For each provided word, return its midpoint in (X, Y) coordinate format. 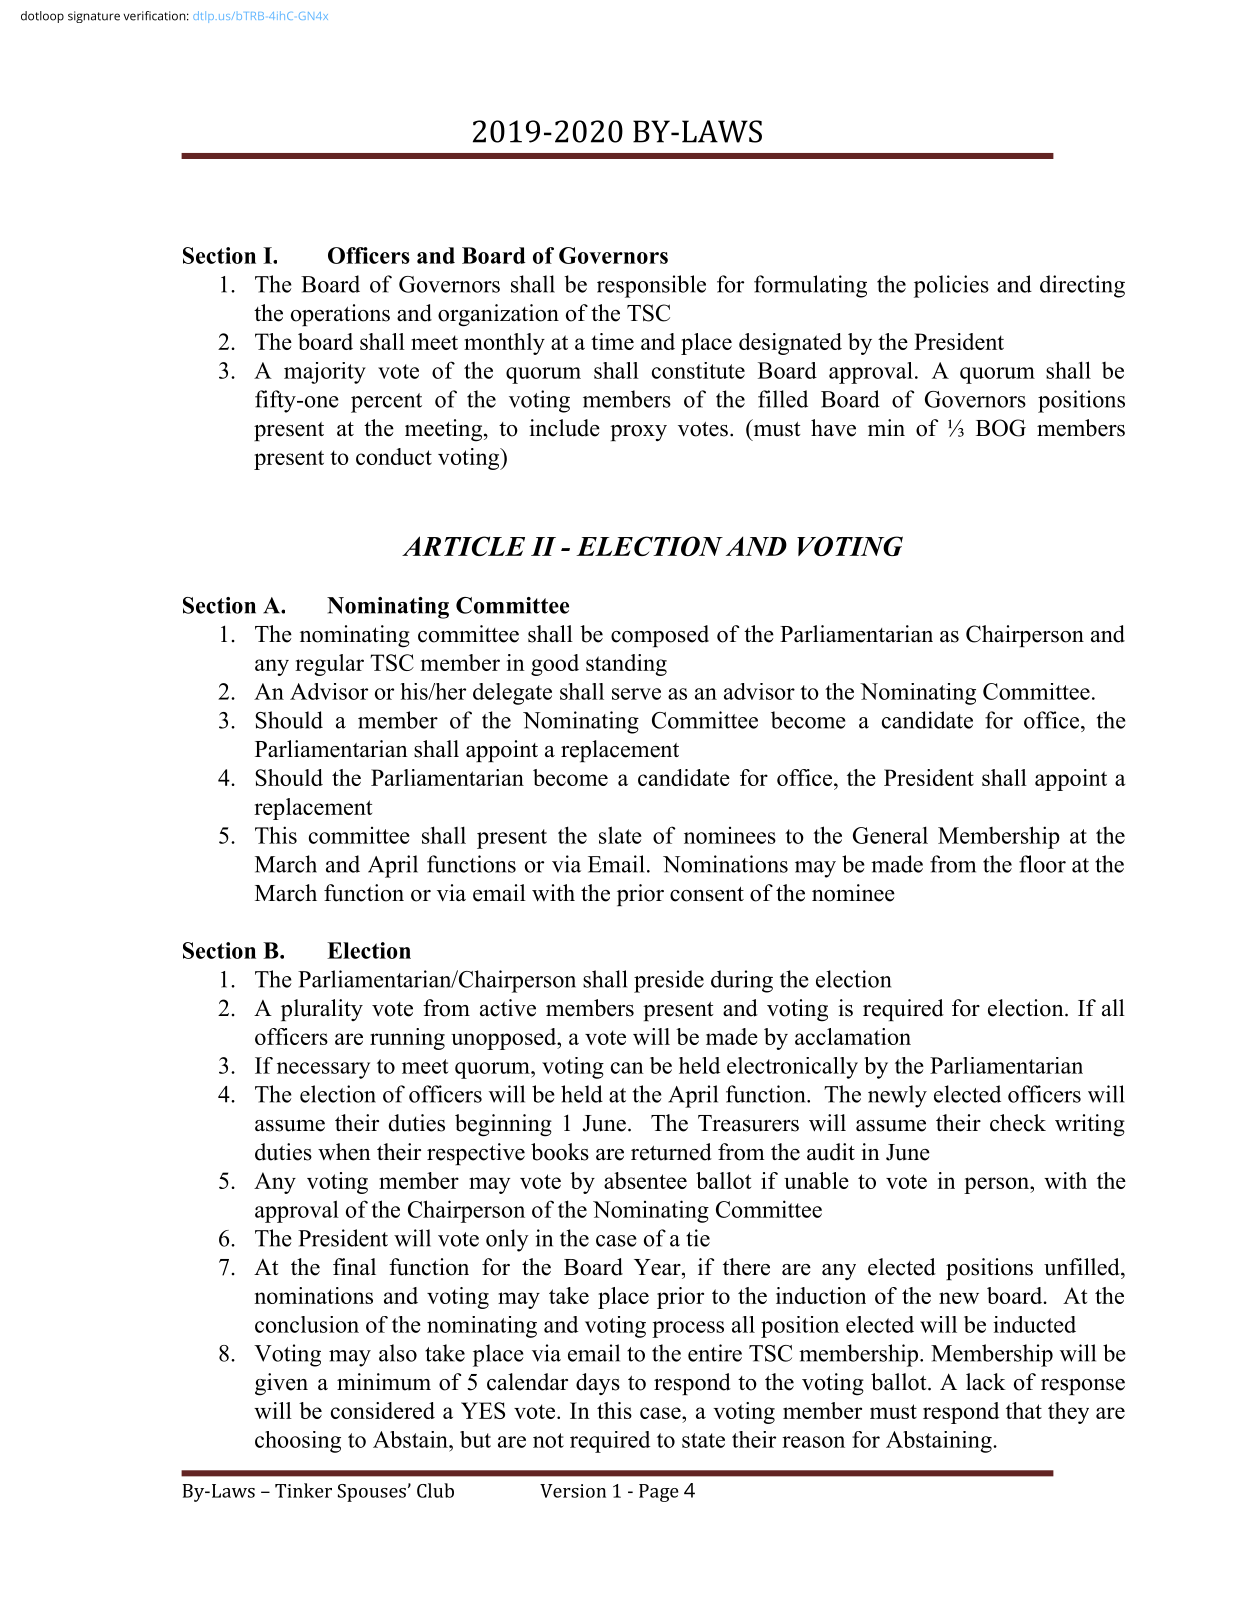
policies (951, 286)
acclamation (853, 1036)
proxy (638, 433)
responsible (651, 286)
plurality (322, 1010)
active (508, 1008)
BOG (1001, 428)
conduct (394, 456)
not (548, 1440)
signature (94, 17)
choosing (298, 1442)
